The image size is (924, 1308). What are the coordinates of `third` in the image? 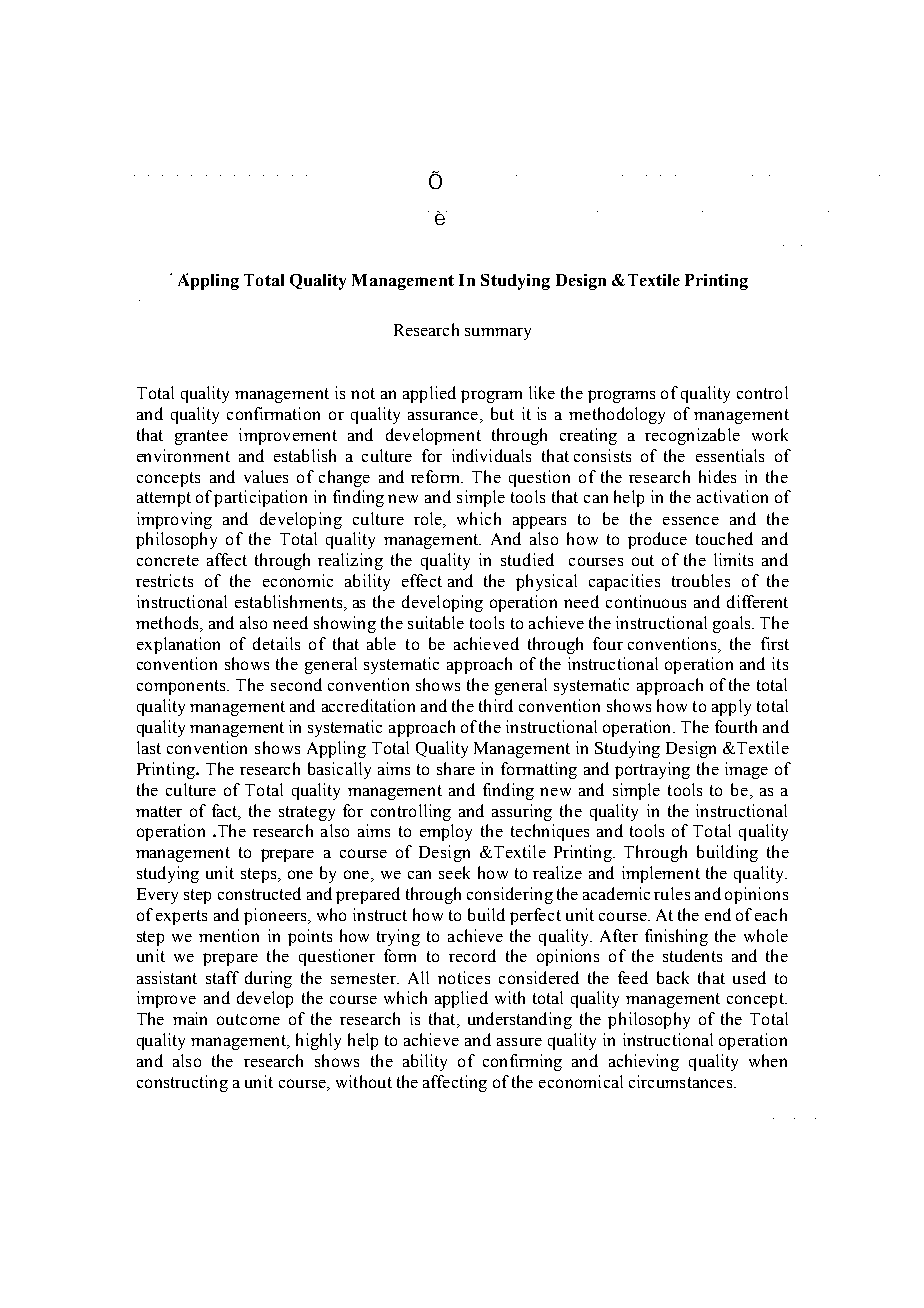 It's located at (496, 705).
